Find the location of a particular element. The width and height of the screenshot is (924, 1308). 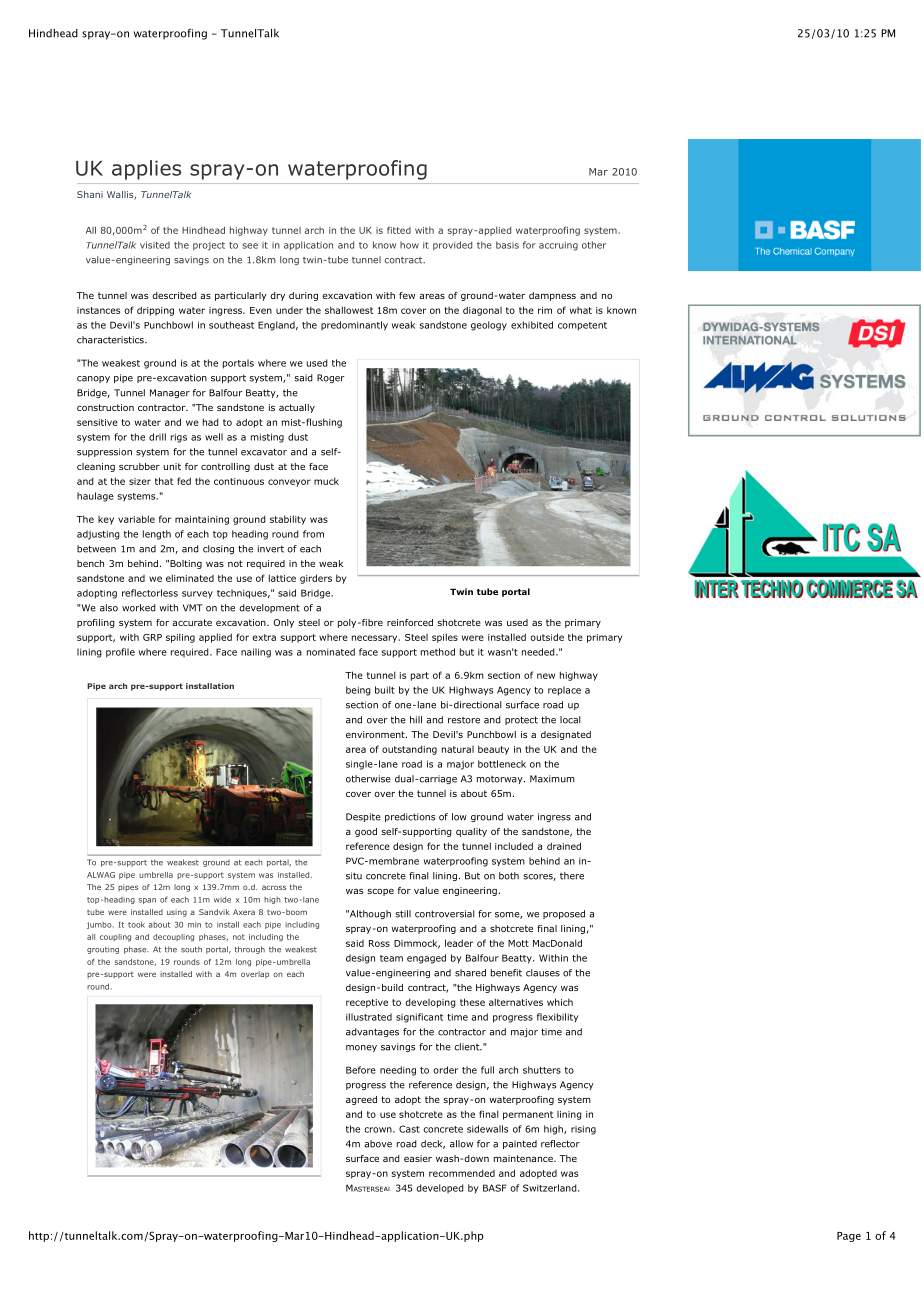

developed is located at coordinates (440, 1188).
